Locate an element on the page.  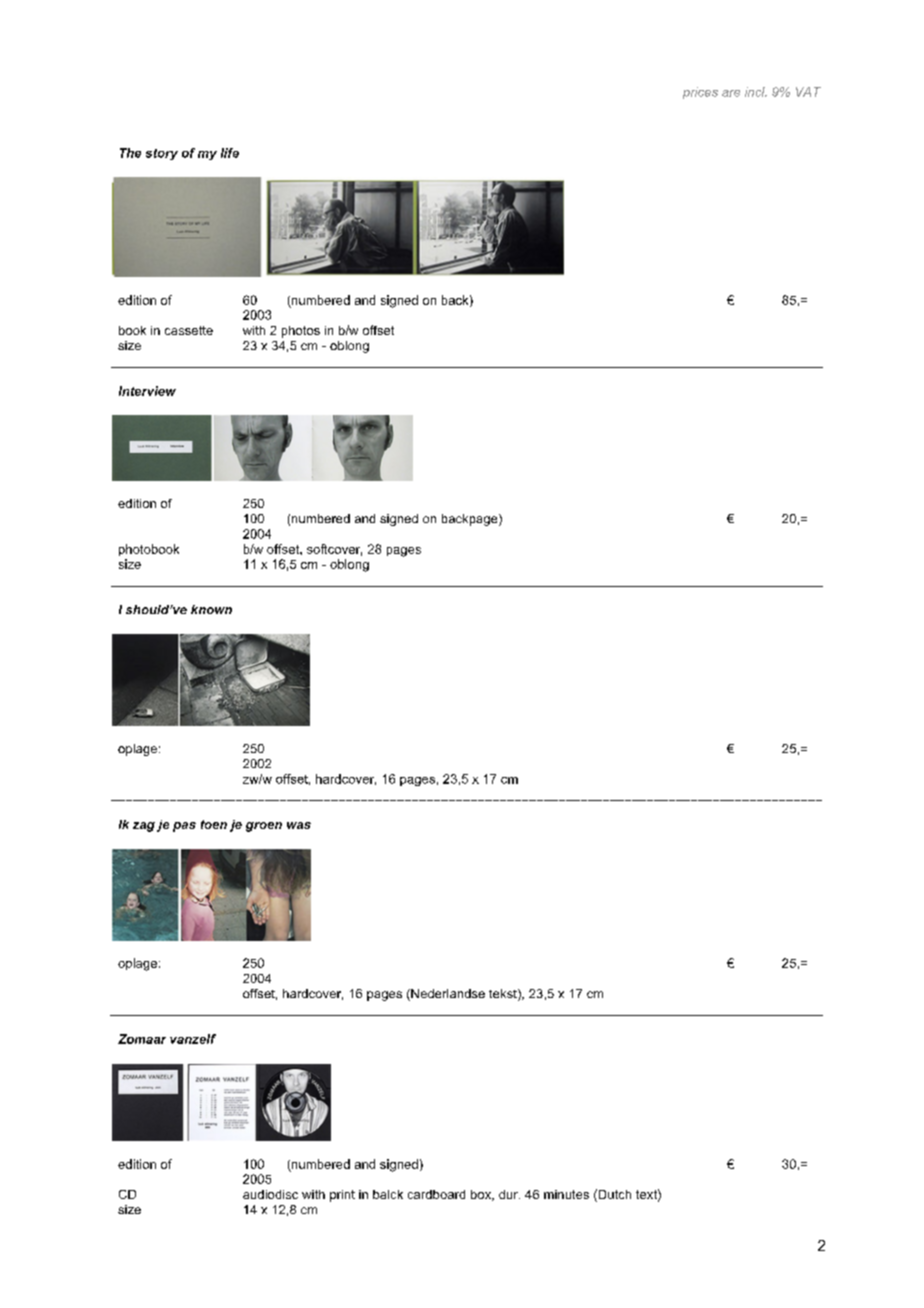
softcover is located at coordinates (334, 550).
